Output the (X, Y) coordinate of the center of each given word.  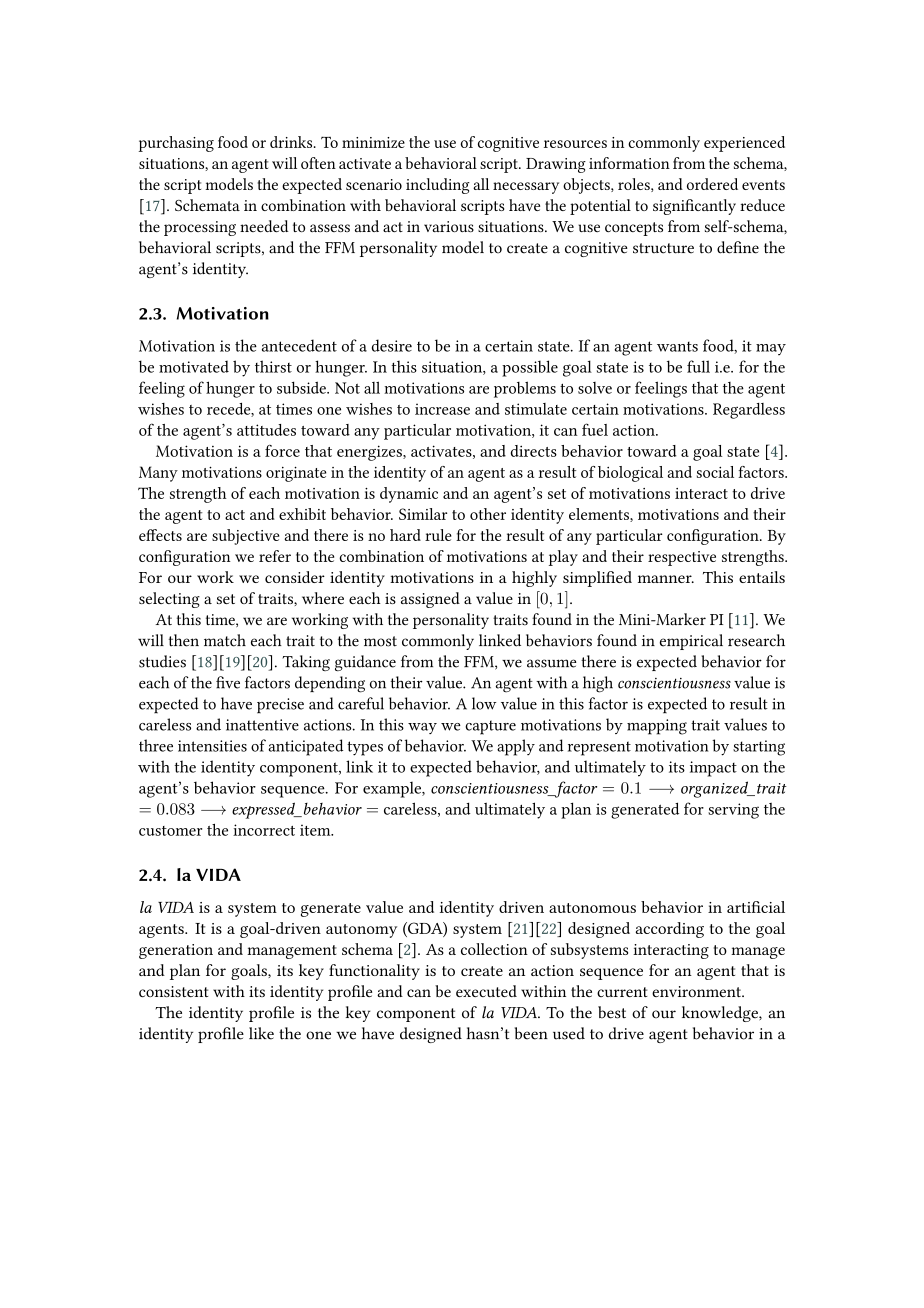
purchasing (176, 144)
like (261, 1033)
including (438, 186)
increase (442, 409)
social (715, 472)
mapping (657, 727)
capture (490, 727)
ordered (712, 184)
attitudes (266, 430)
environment (697, 991)
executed (486, 991)
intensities (212, 746)
